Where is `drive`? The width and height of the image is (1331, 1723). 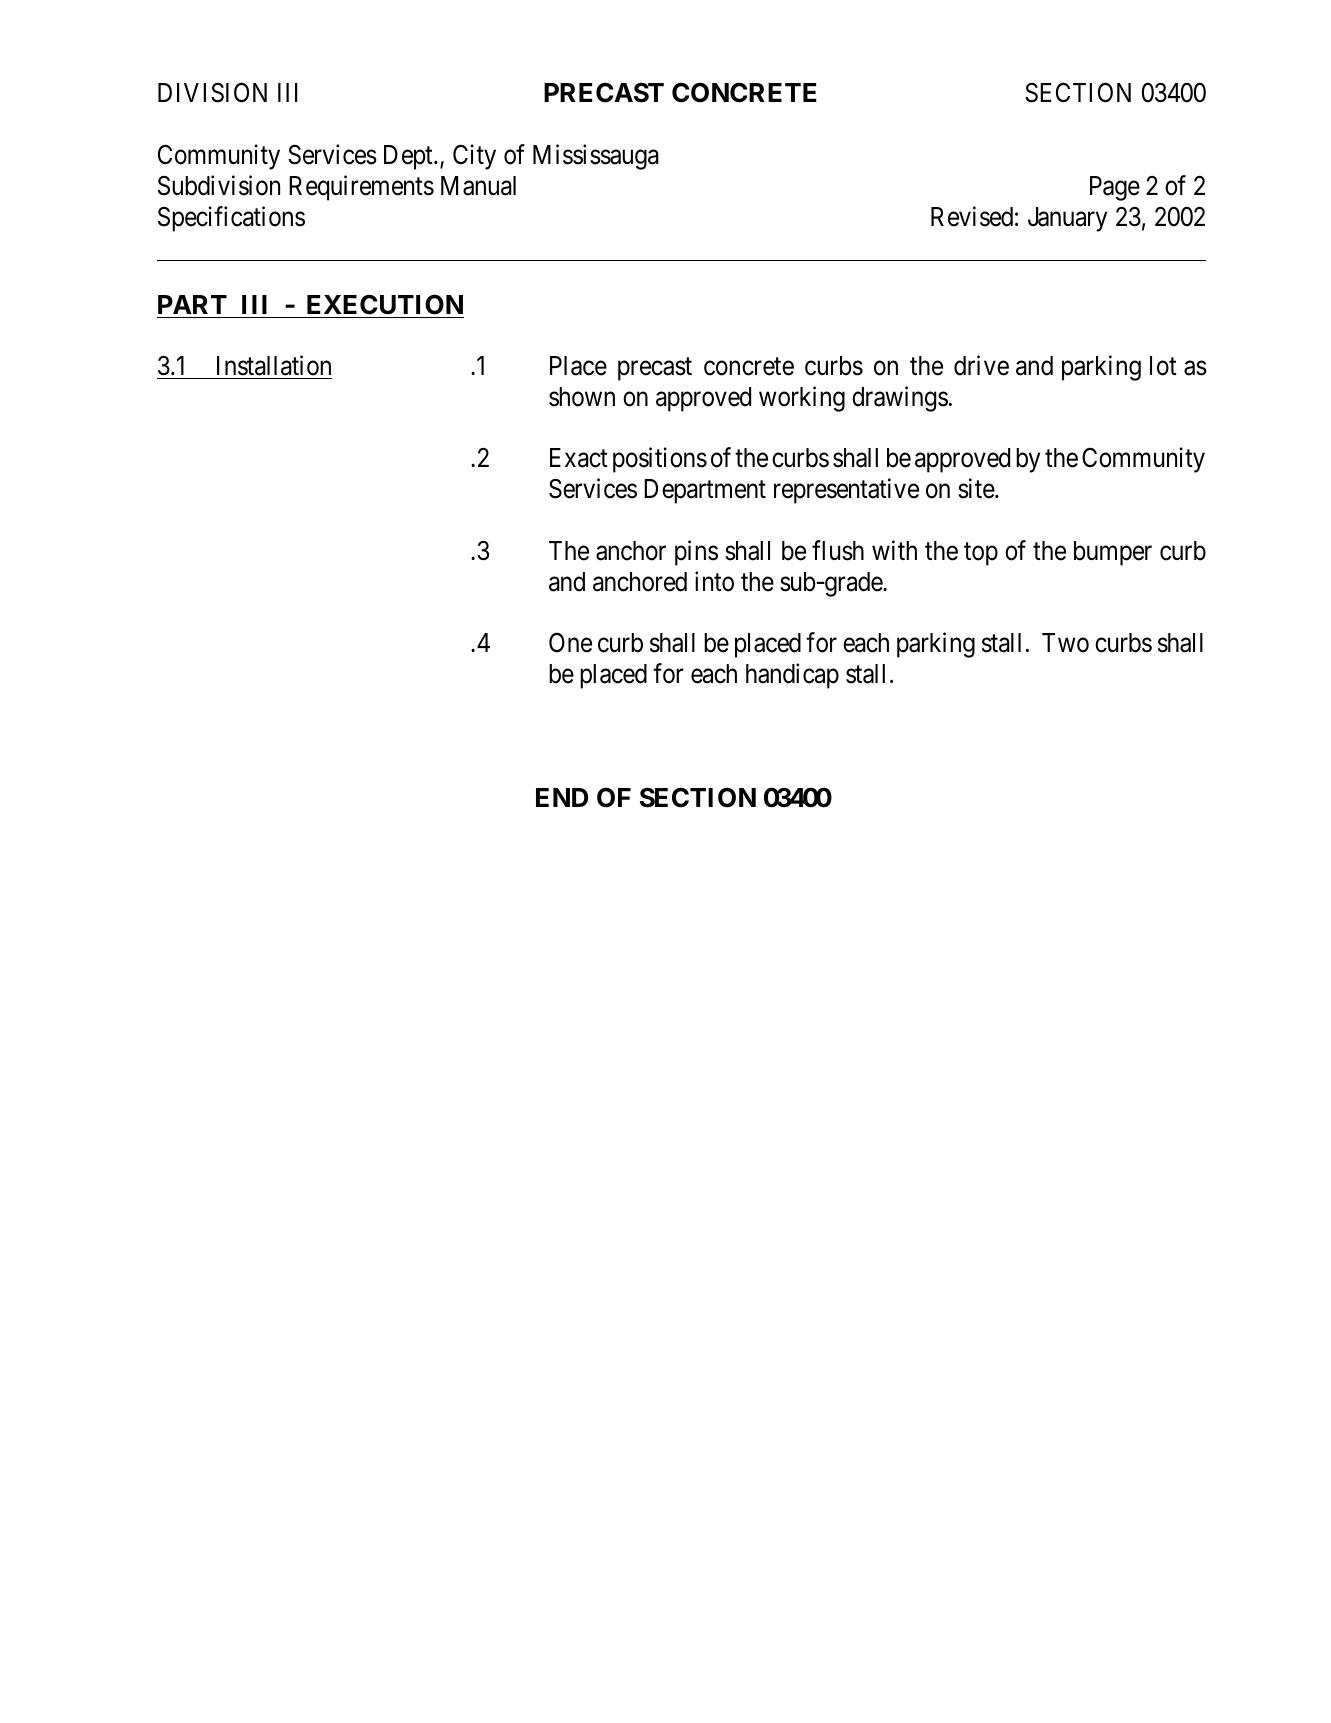 drive is located at coordinates (981, 365).
